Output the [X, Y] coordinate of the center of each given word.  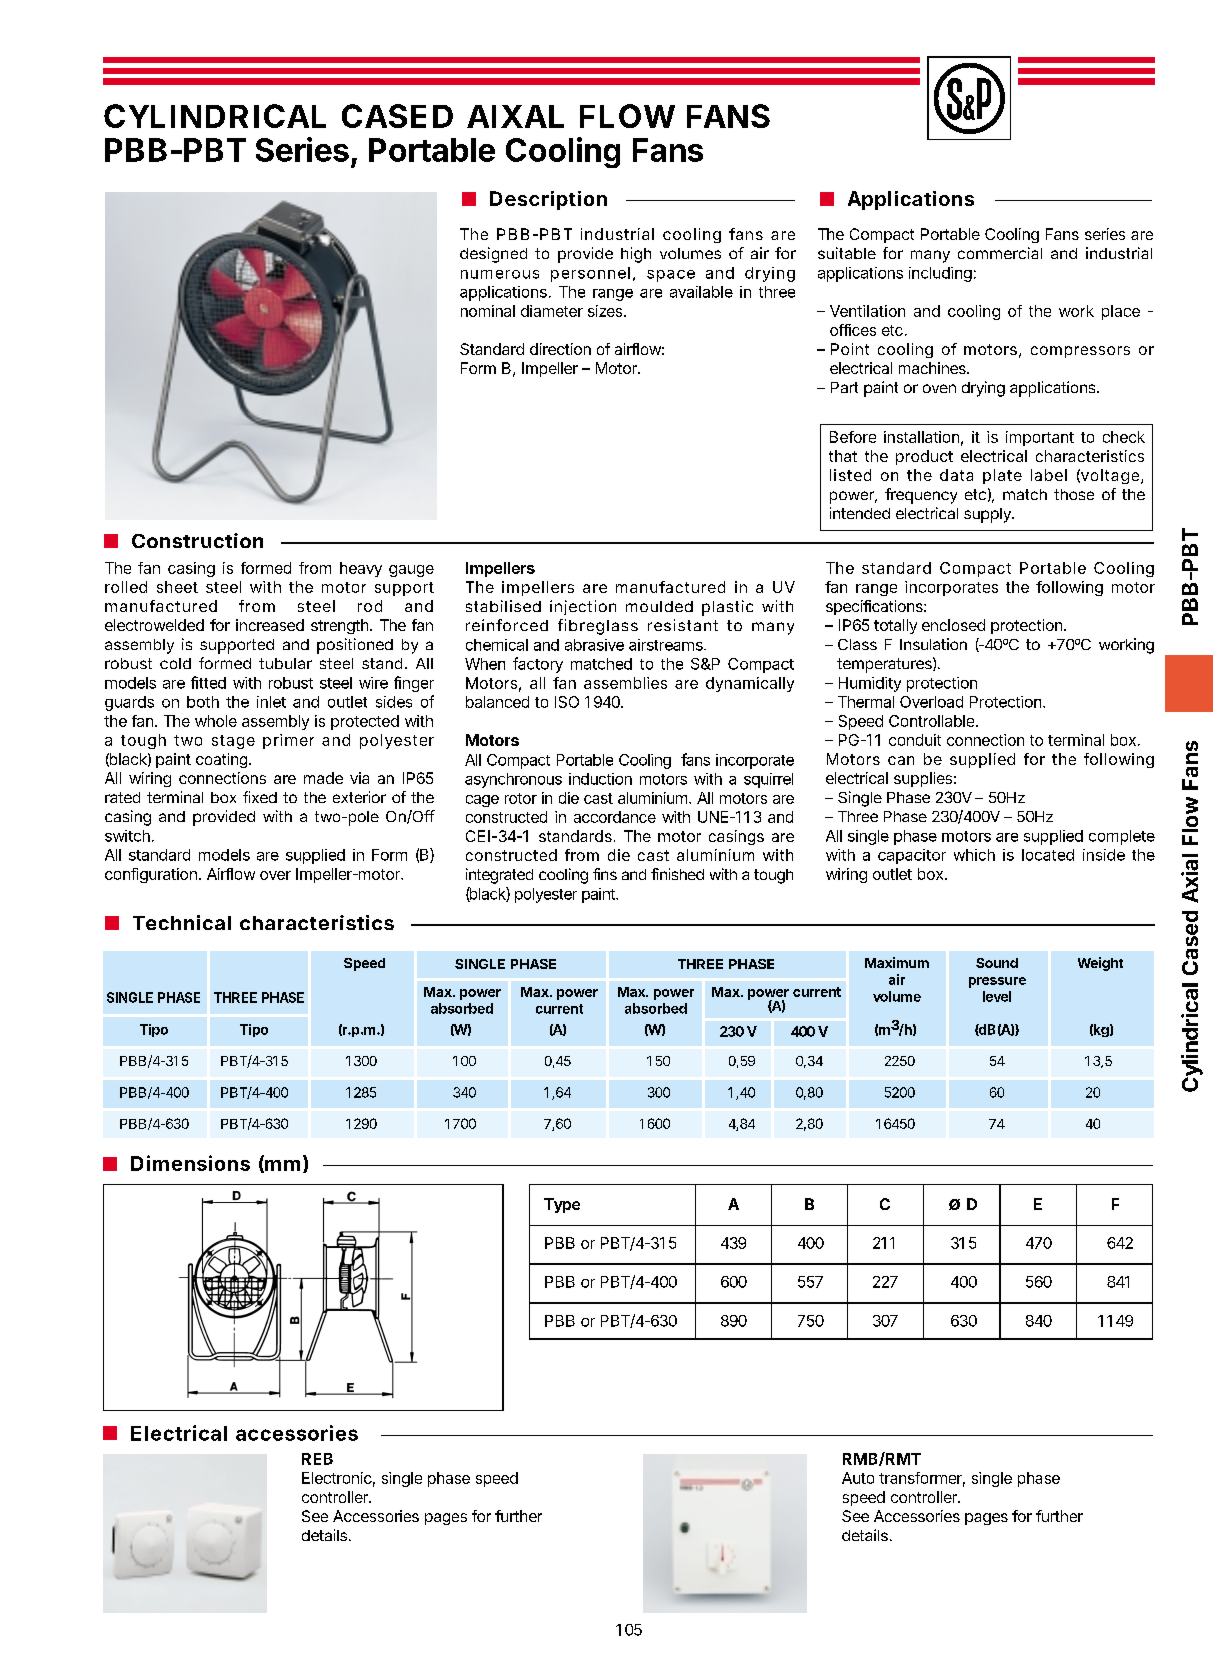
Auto [858, 1478]
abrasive [594, 645]
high [636, 255]
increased [270, 625]
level [997, 996]
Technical [182, 922]
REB [317, 1459]
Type [562, 1205]
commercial [1000, 253]
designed [493, 255]
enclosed [953, 625]
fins [605, 874]
